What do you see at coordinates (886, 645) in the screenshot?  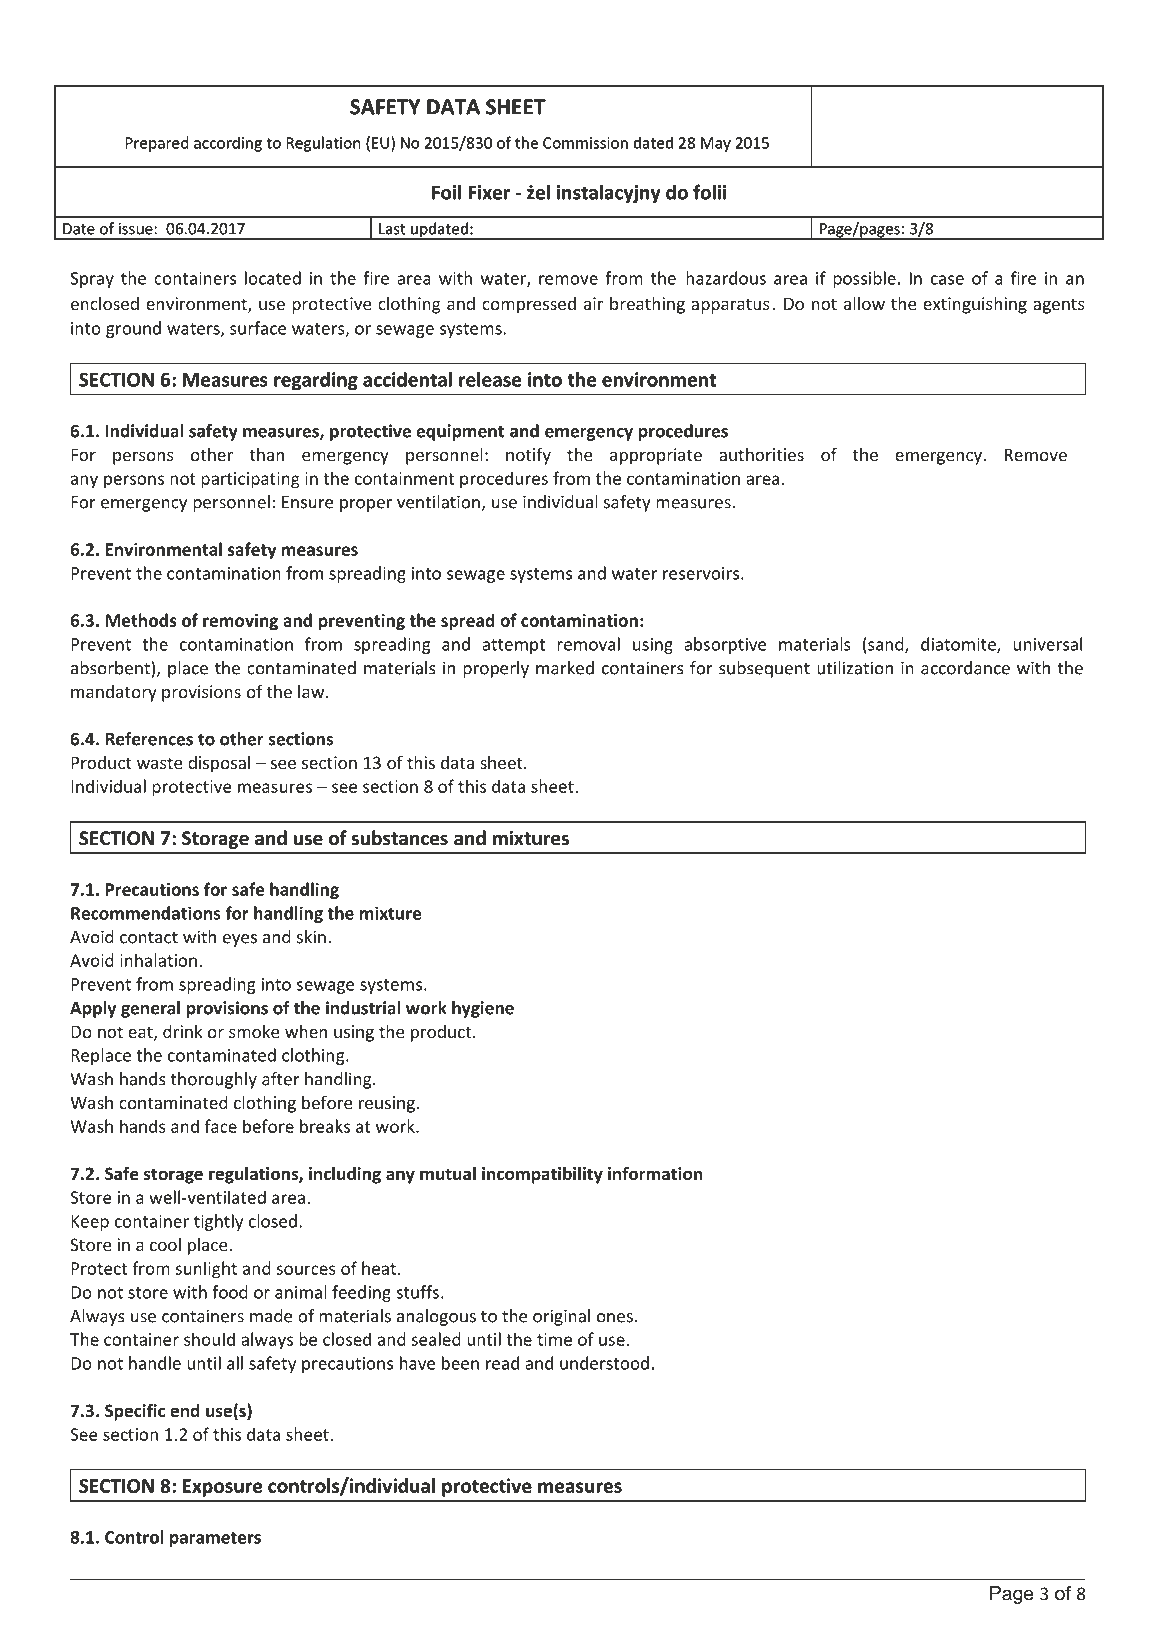 I see `sand` at bounding box center [886, 645].
